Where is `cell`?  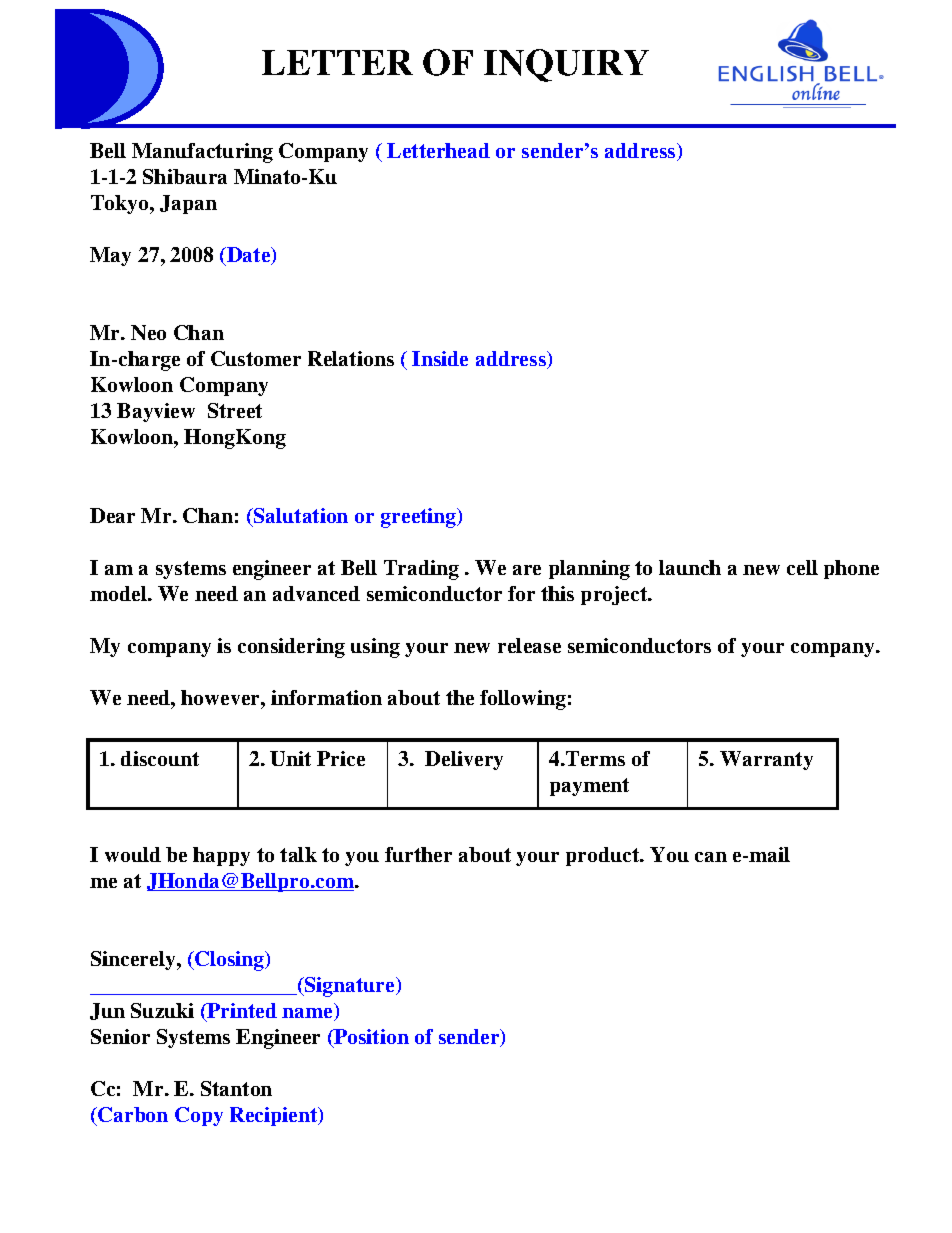 cell is located at coordinates (802, 567).
